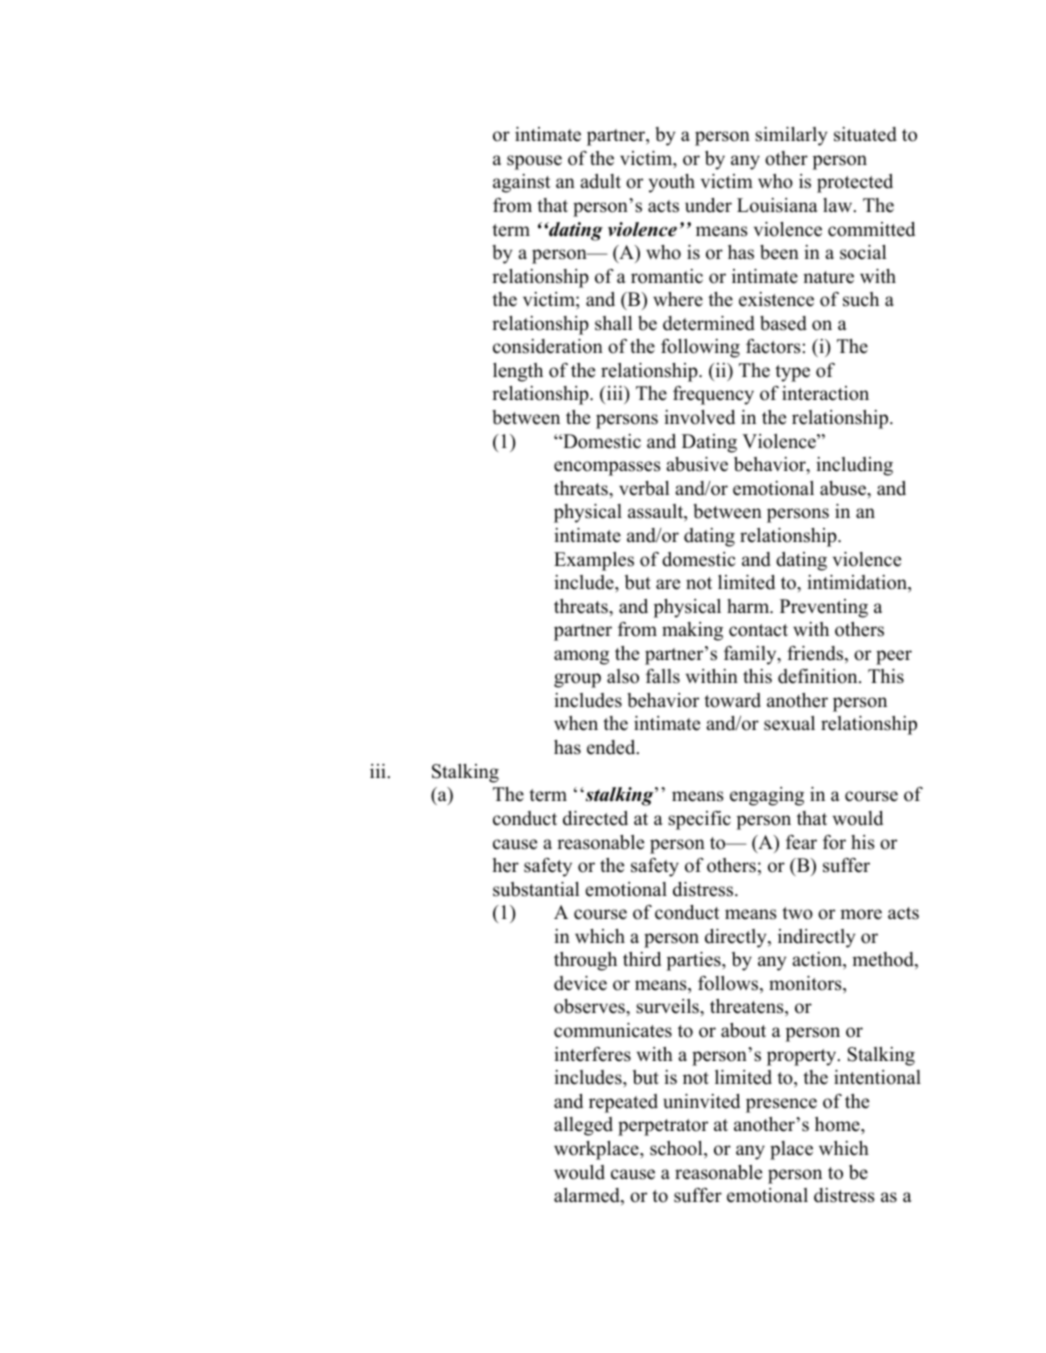 The height and width of the screenshot is (1353, 1046). I want to click on Examples, so click(594, 561).
